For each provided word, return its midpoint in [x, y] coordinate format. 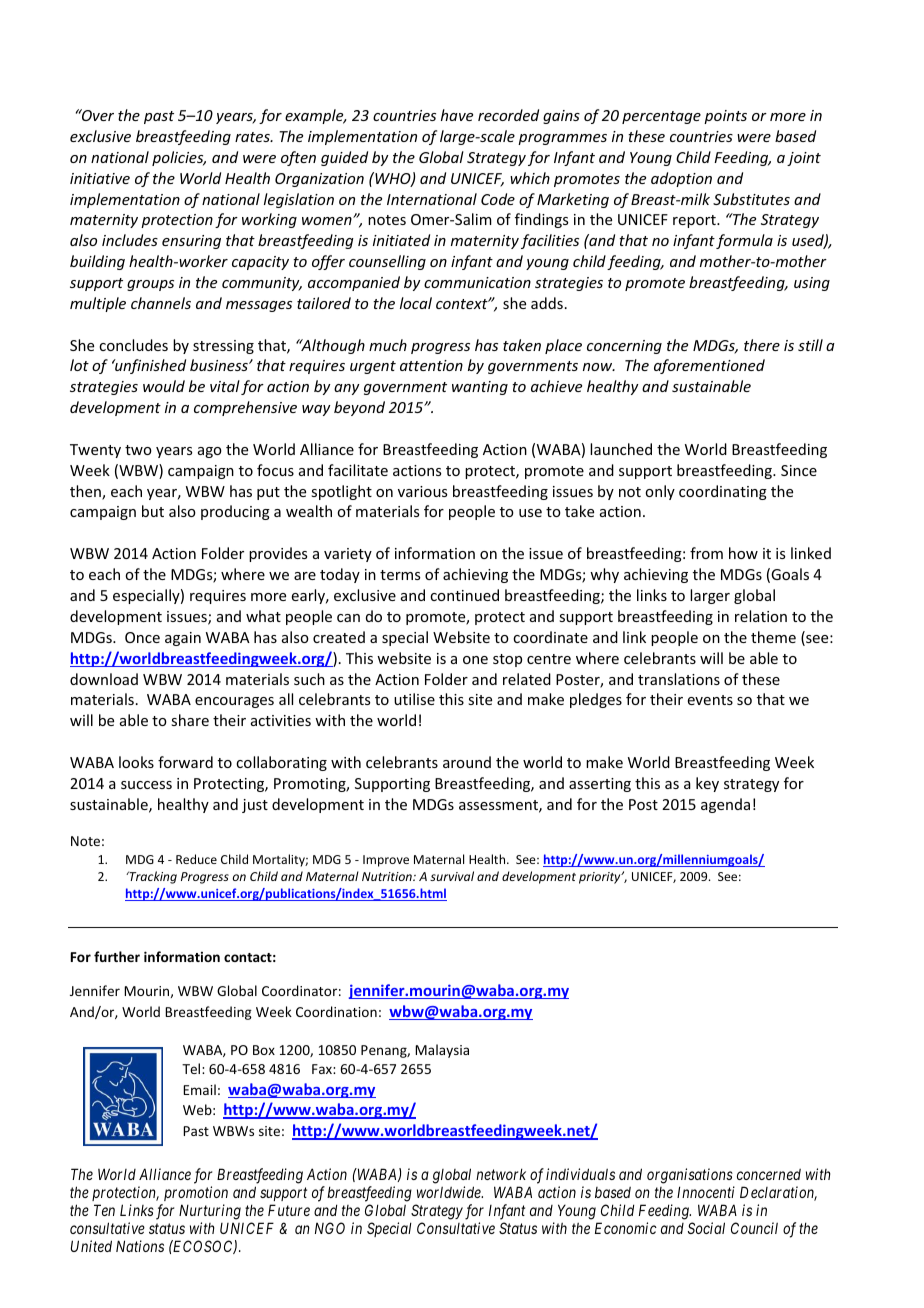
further [117, 956]
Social [706, 1228]
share [190, 720]
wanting [480, 388]
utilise [414, 699]
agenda [725, 805]
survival [452, 876]
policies [179, 158]
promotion [196, 1193]
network [501, 1174]
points [725, 117]
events [710, 700]
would [164, 386]
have [457, 115]
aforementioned [709, 366]
